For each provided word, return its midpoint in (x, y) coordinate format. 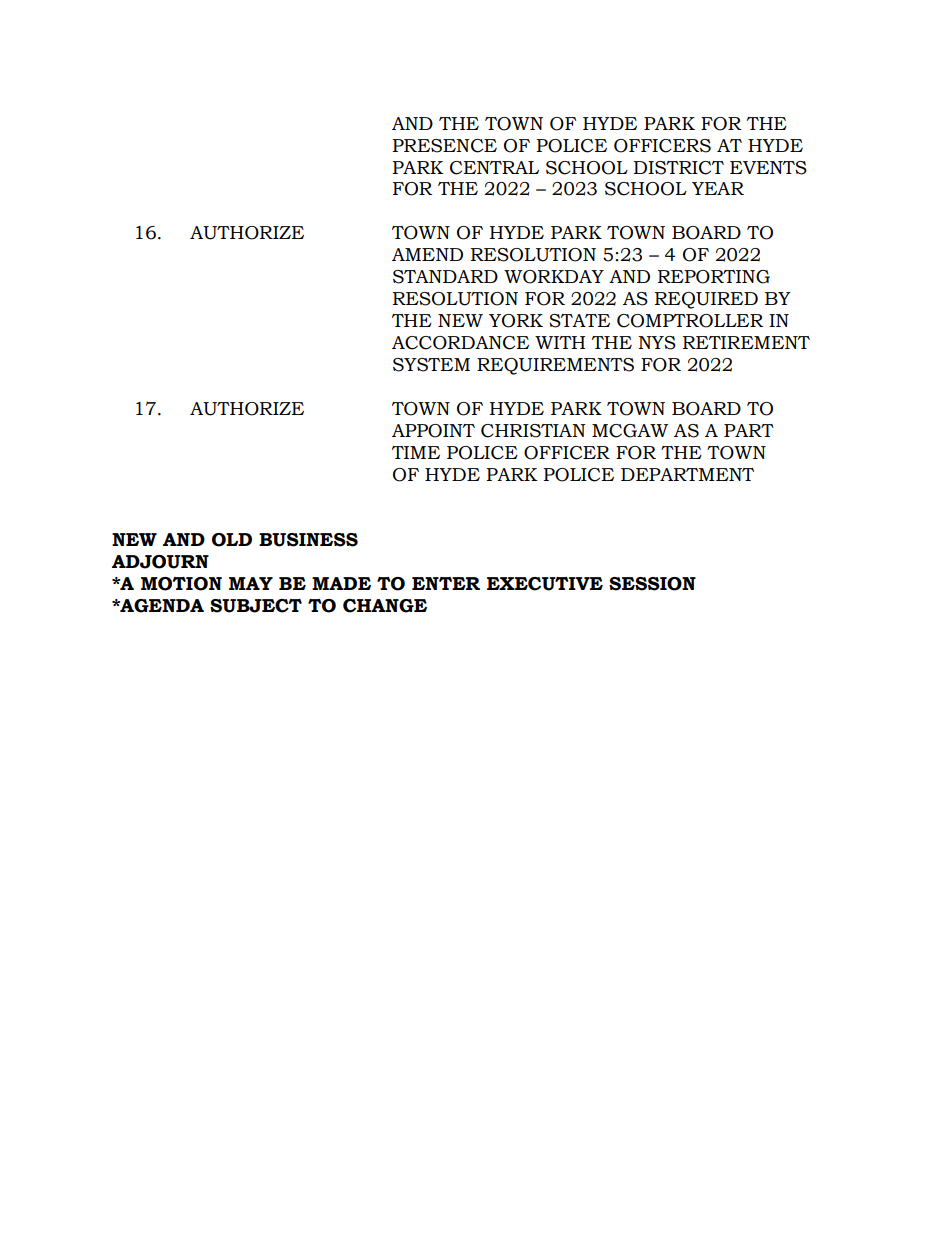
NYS (657, 343)
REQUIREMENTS (555, 366)
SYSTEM (431, 365)
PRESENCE (444, 146)
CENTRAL (494, 168)
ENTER (446, 583)
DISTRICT (679, 168)
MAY (251, 583)
